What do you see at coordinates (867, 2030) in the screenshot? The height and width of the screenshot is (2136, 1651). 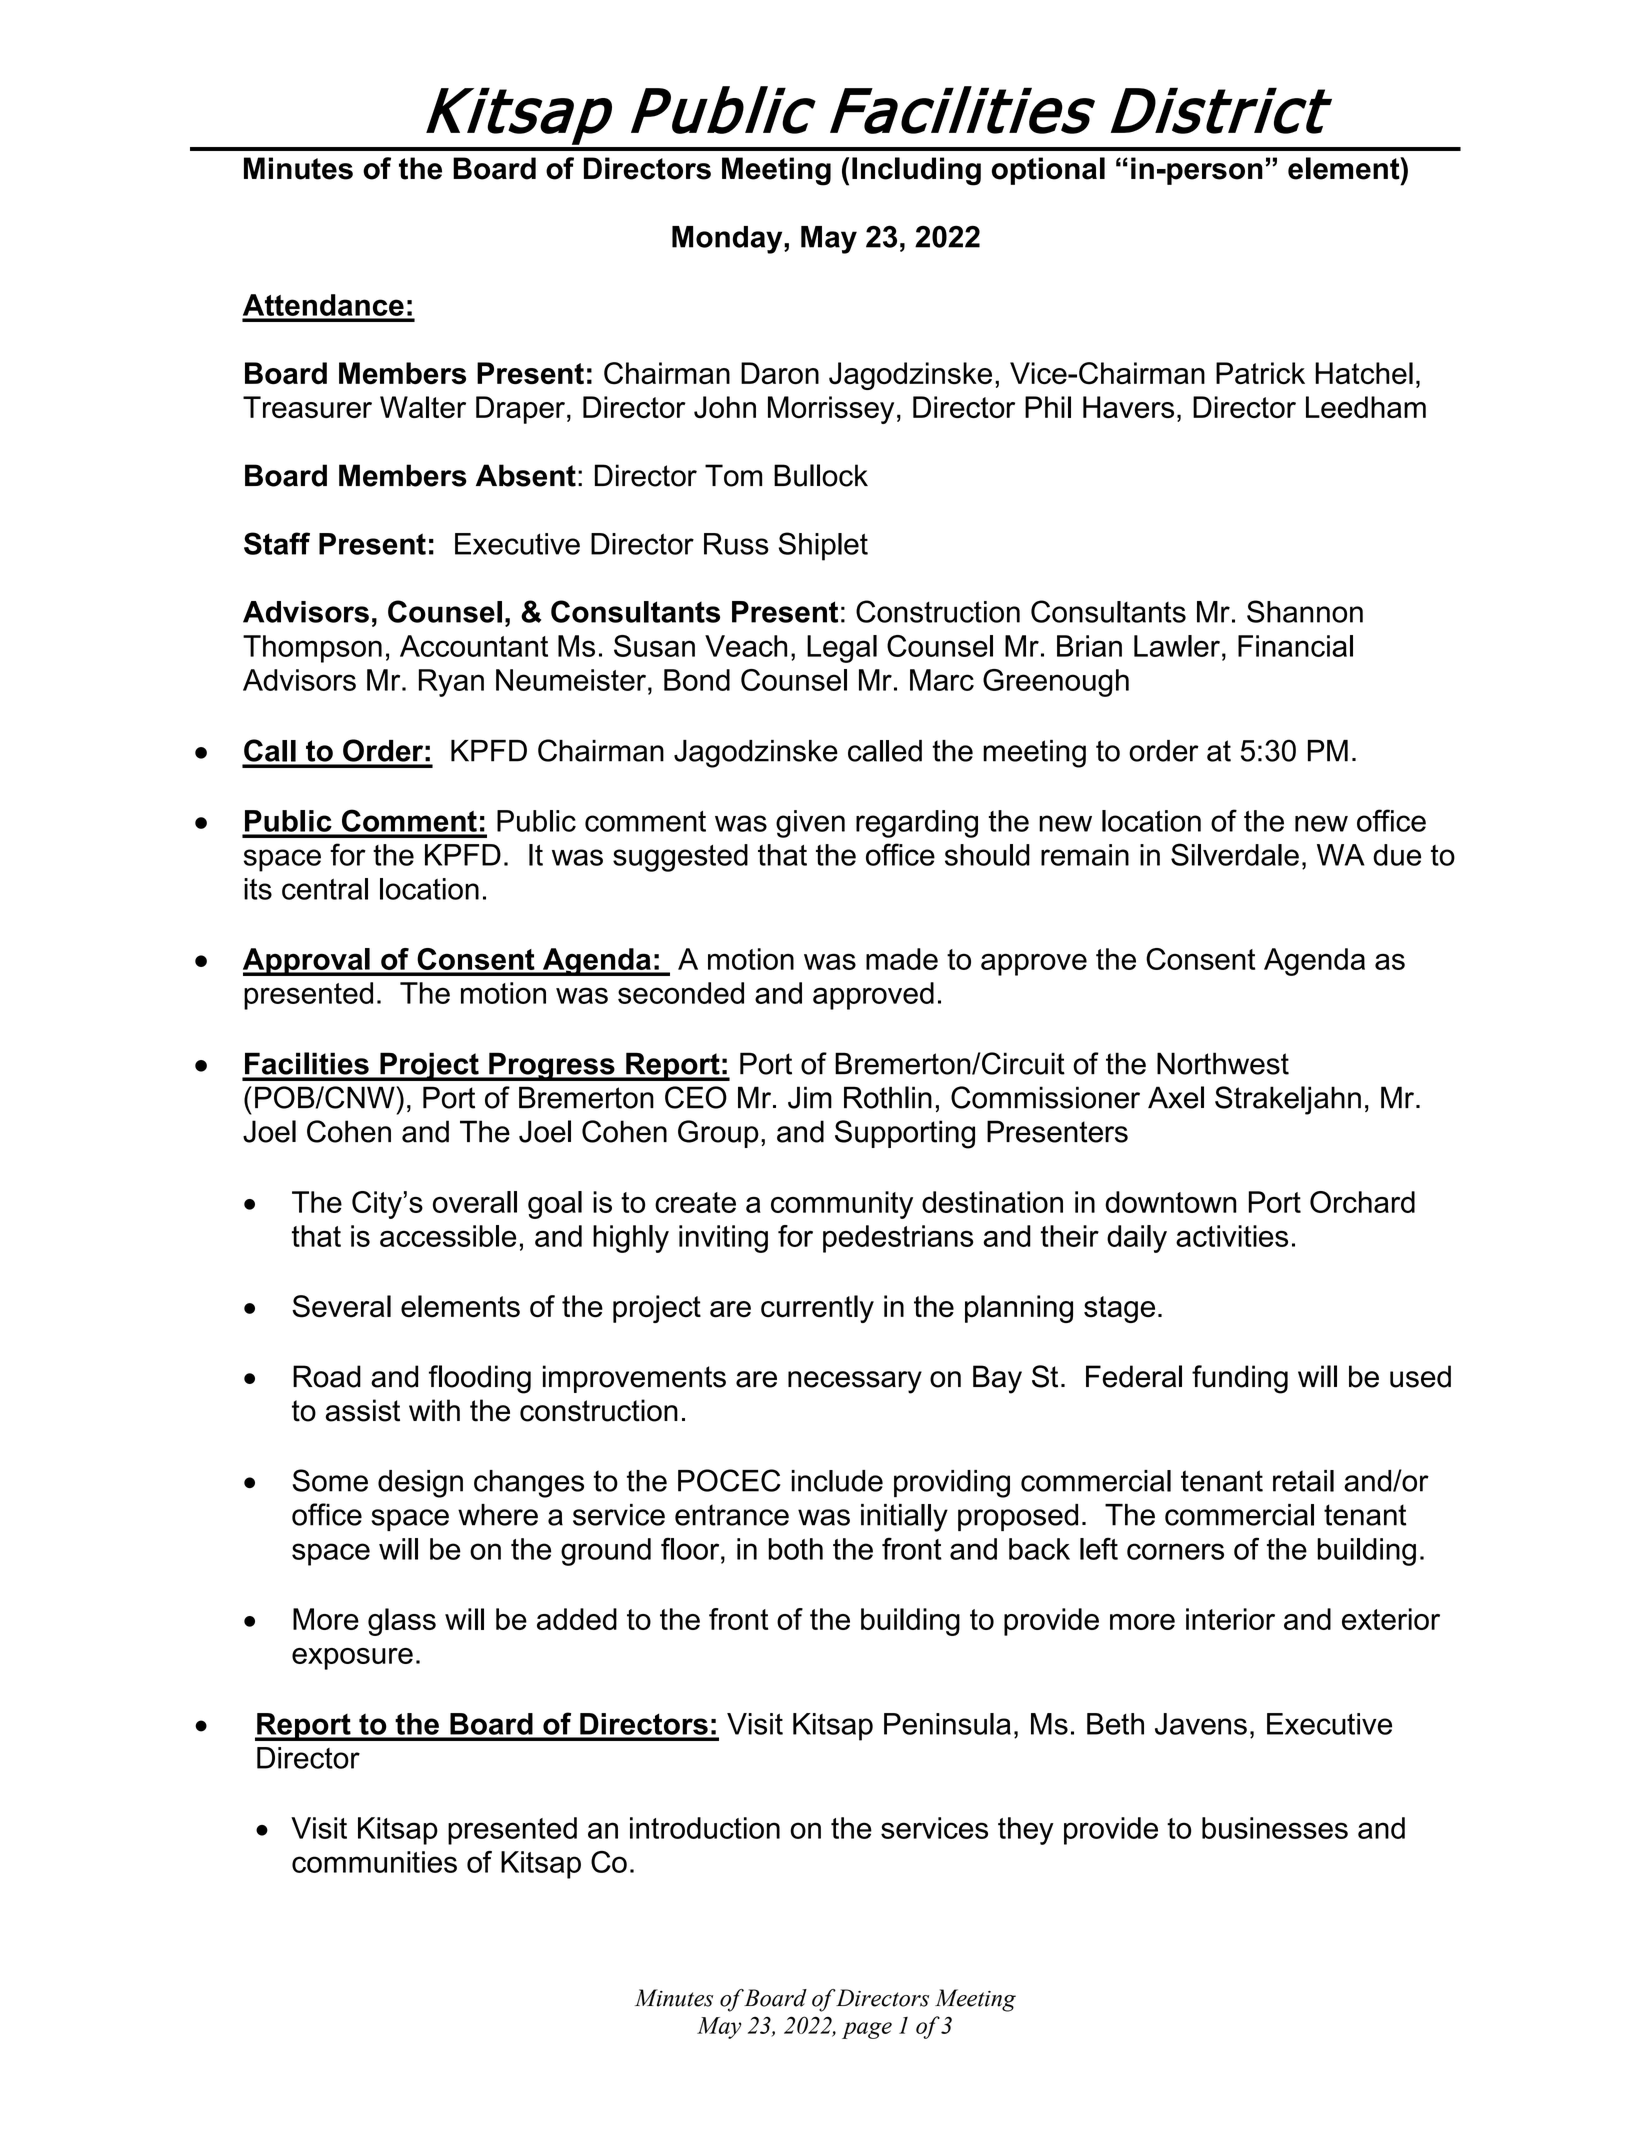 I see `page` at bounding box center [867, 2030].
